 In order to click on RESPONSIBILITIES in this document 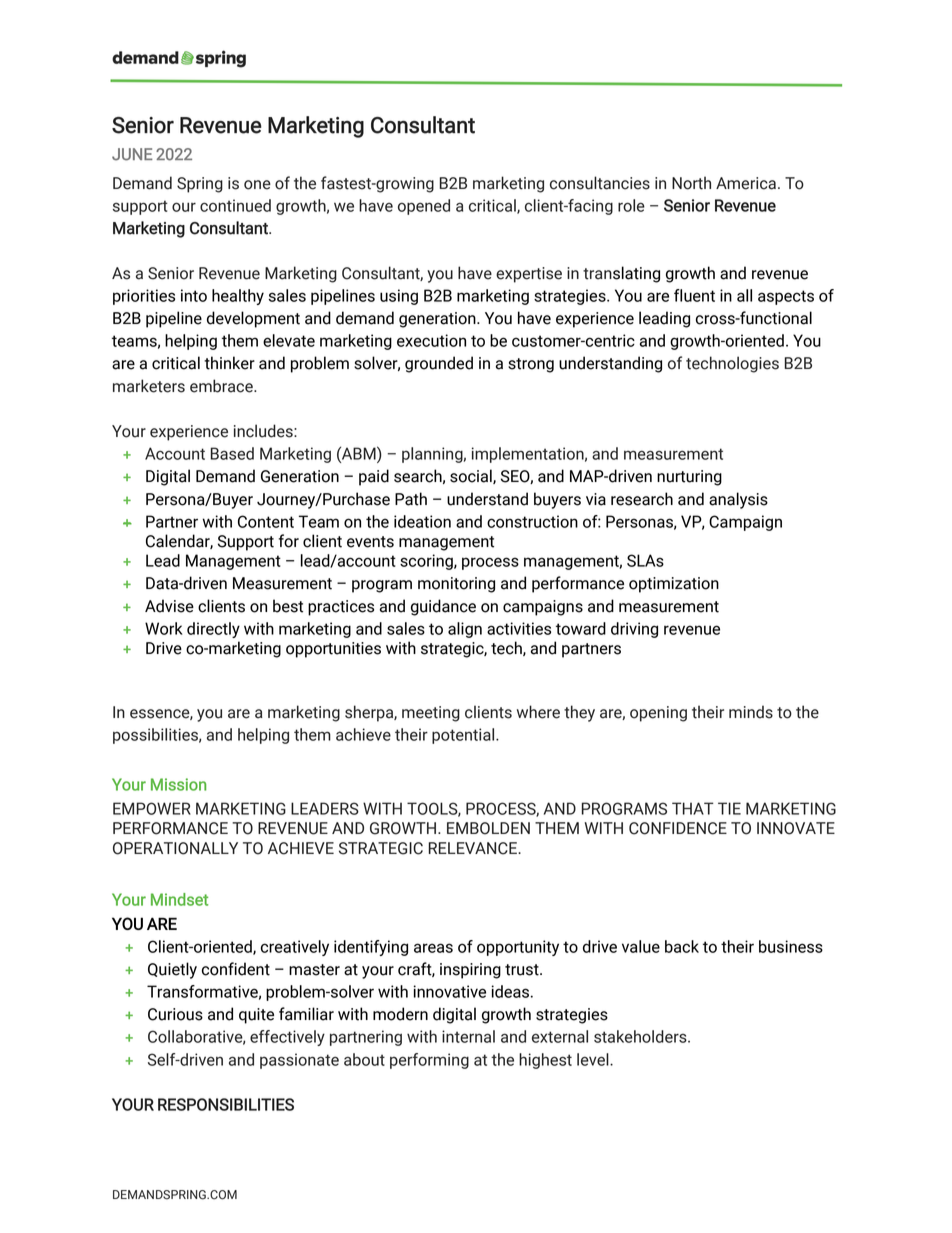, I will do `click(226, 1104)`.
